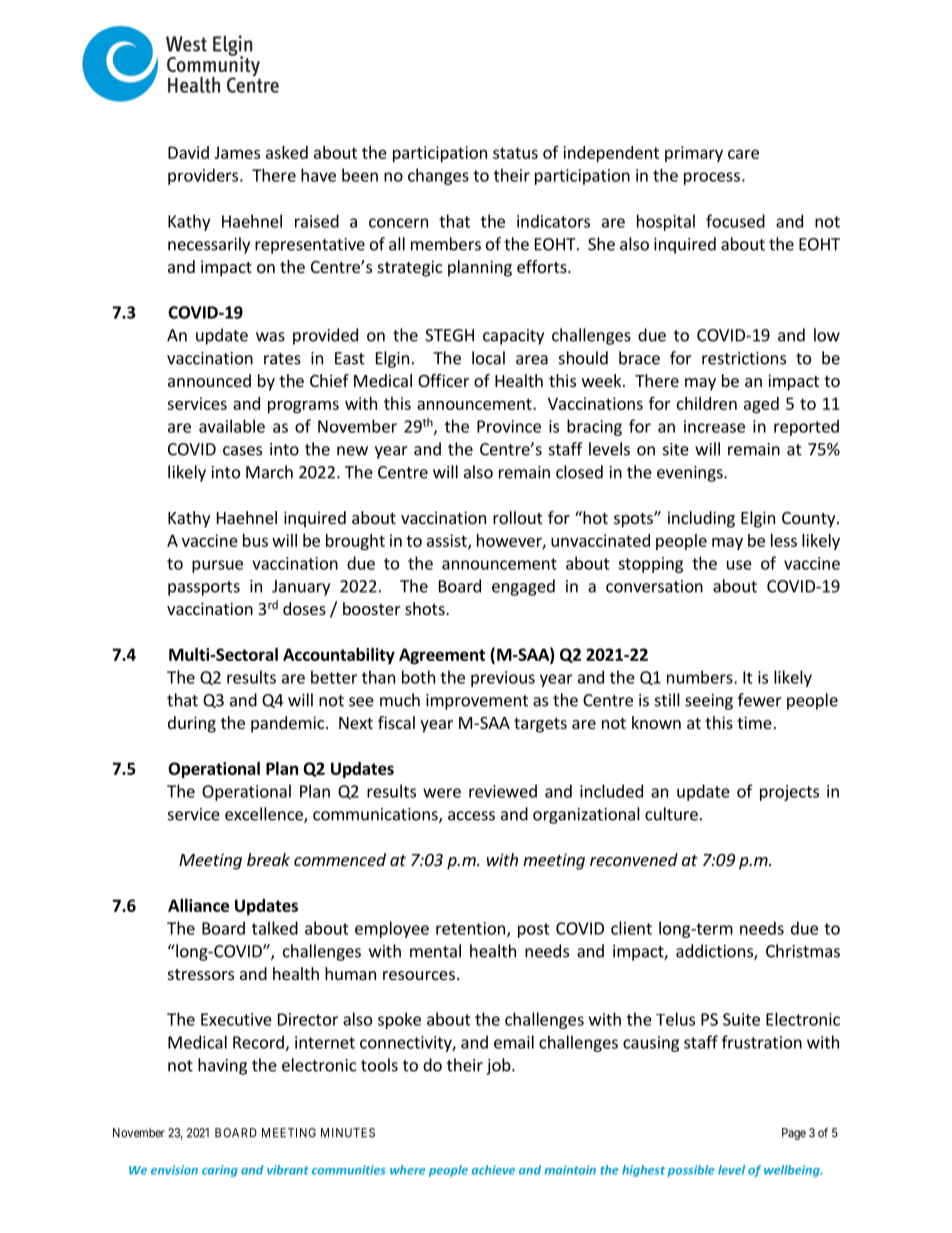 Image resolution: width=952 pixels, height=1233 pixels. Describe the element at coordinates (760, 700) in the image. I see `fewer` at that location.
